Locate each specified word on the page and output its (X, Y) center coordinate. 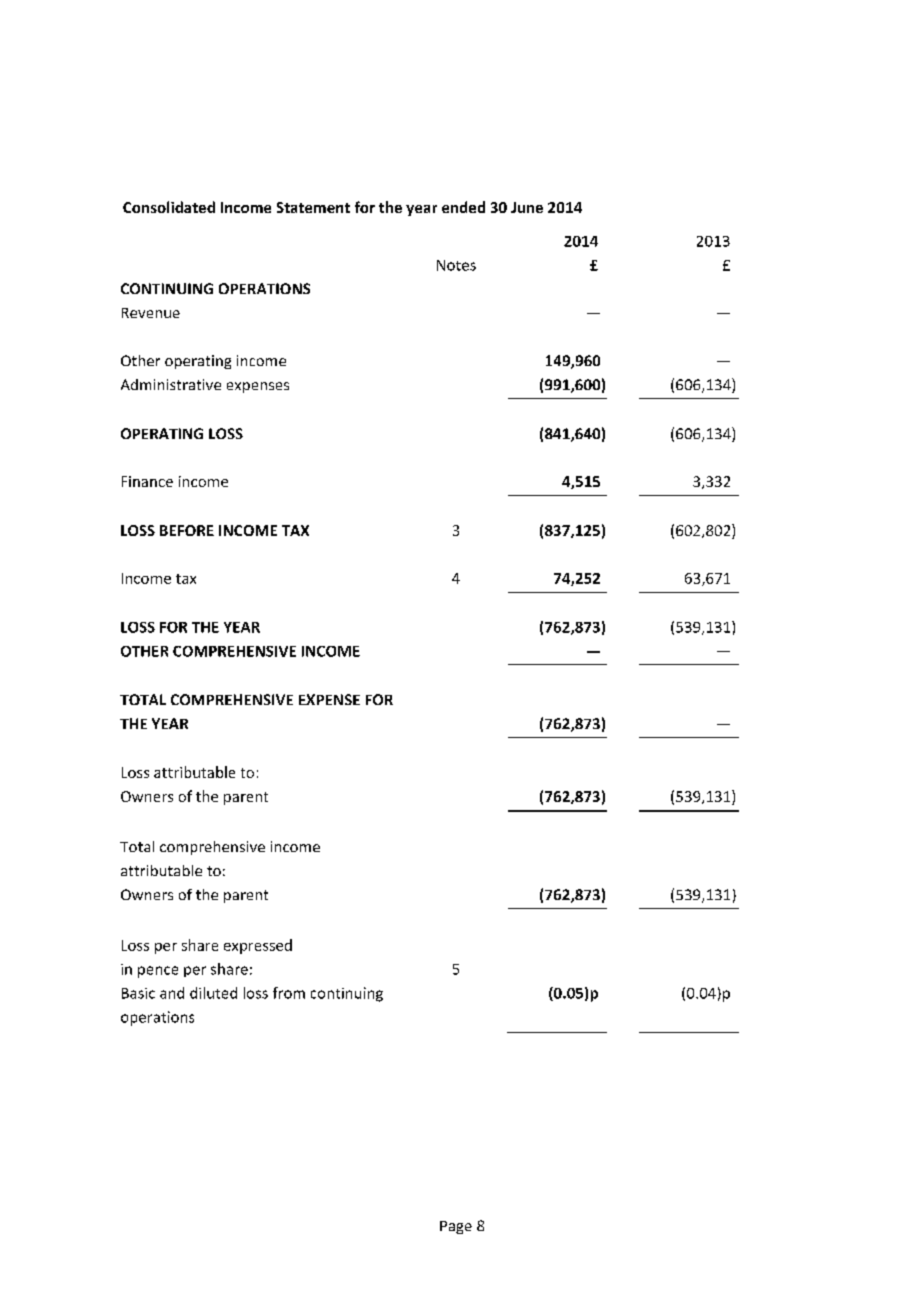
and (172, 993)
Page (456, 1227)
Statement (313, 207)
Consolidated (169, 207)
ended (463, 207)
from (289, 993)
